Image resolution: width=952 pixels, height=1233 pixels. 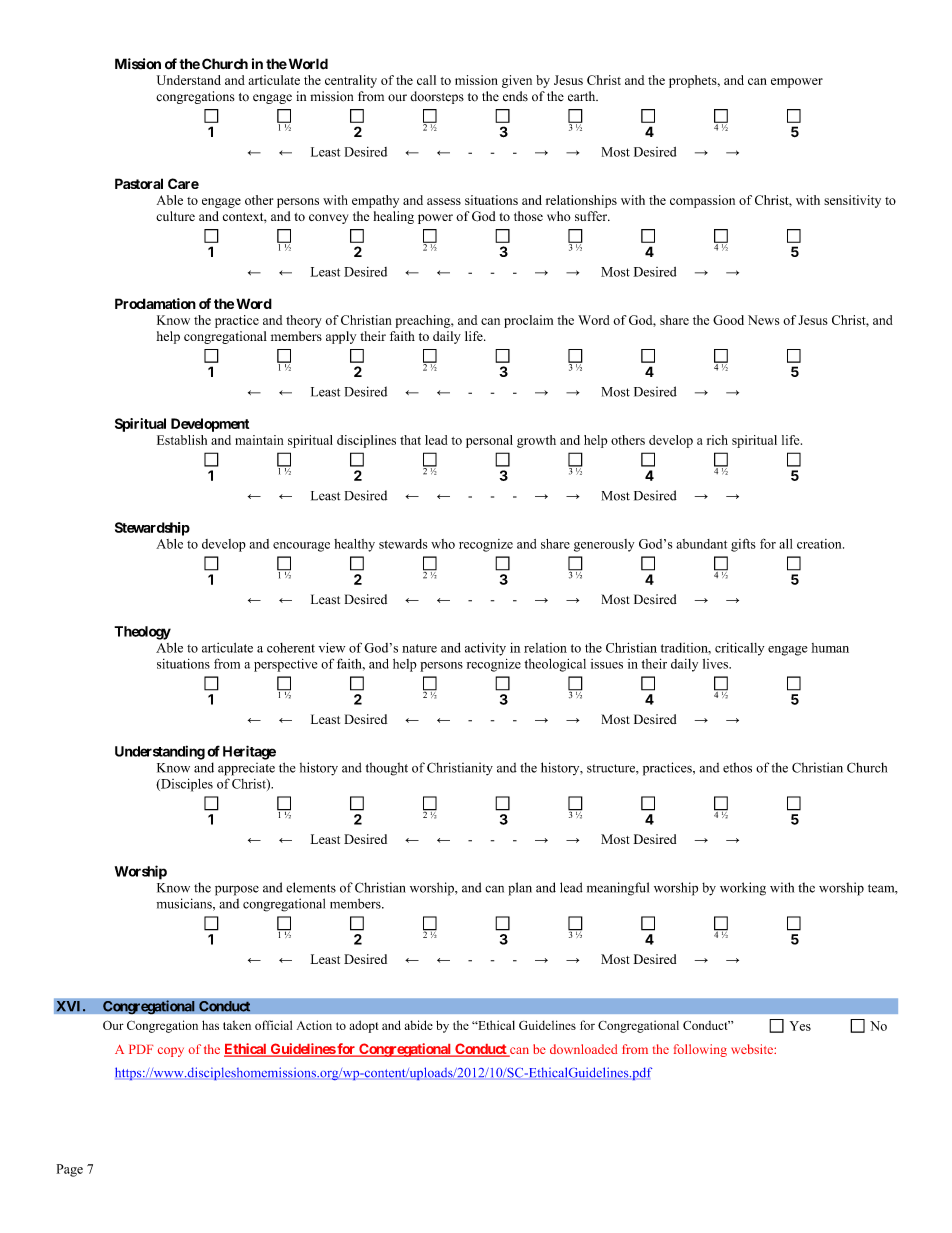 What do you see at coordinates (716, 664) in the screenshot?
I see `lives` at bounding box center [716, 664].
